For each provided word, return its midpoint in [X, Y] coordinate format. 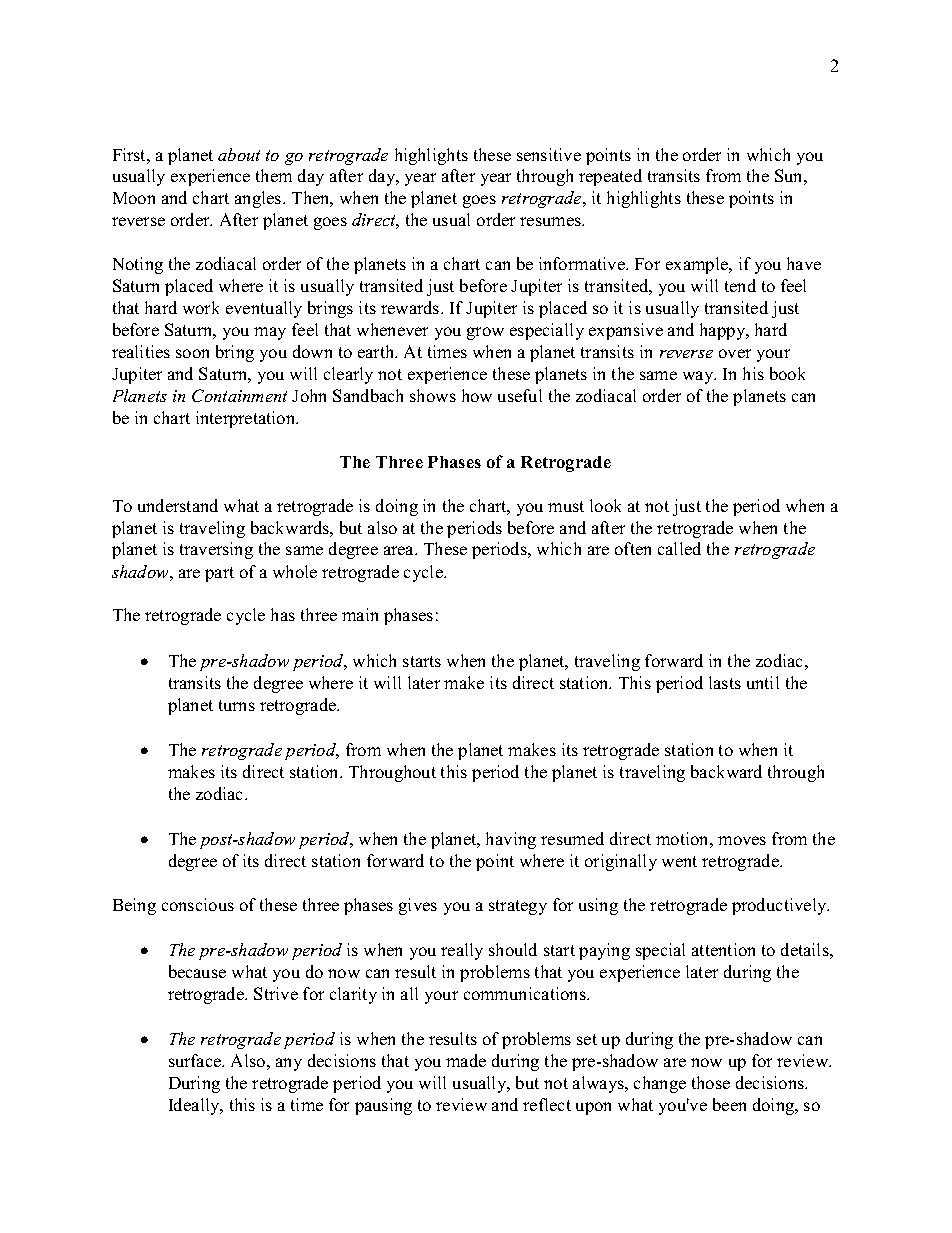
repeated [610, 177]
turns [237, 705]
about [239, 154]
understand [178, 505]
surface [196, 1060]
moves [742, 840]
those [711, 1082]
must [566, 506]
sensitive [549, 154]
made [466, 1060]
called [679, 548]
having [511, 840]
